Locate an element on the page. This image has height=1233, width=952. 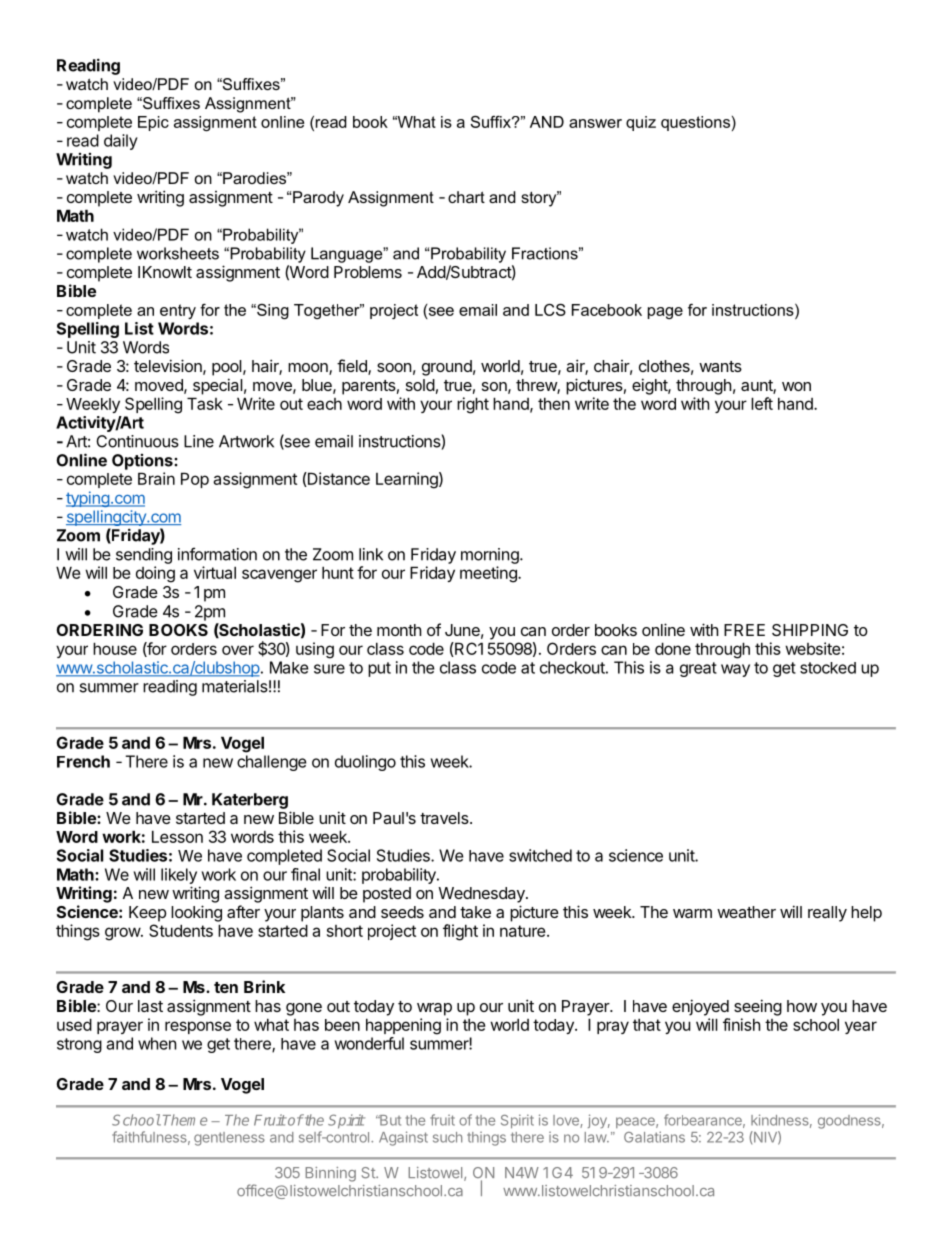
Epic is located at coordinates (153, 123).
